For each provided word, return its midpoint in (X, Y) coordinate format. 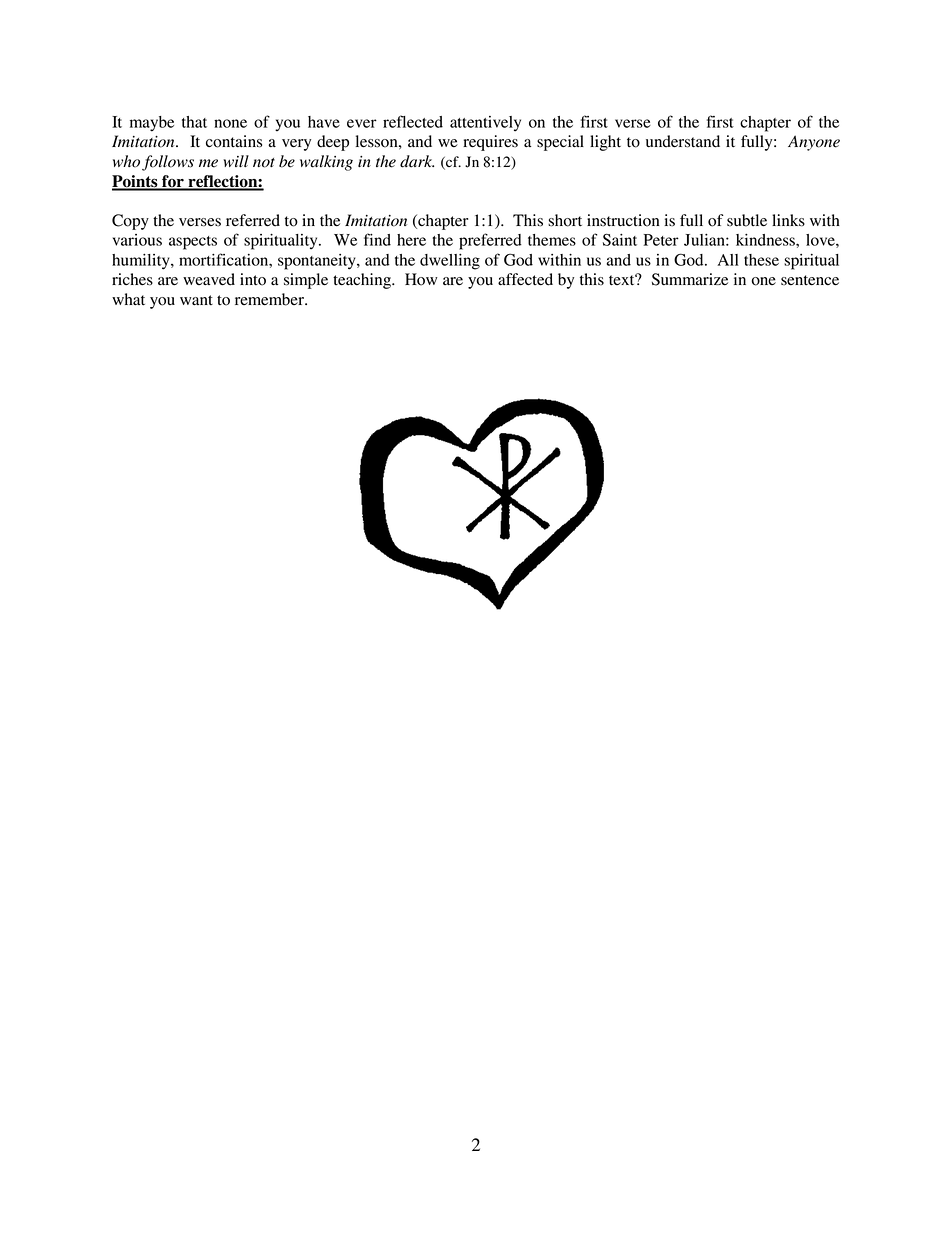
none (230, 123)
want (196, 300)
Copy (130, 222)
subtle (747, 220)
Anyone (814, 143)
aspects (193, 243)
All (728, 260)
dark (417, 161)
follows (168, 163)
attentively (485, 124)
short (565, 220)
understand (683, 141)
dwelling (450, 262)
